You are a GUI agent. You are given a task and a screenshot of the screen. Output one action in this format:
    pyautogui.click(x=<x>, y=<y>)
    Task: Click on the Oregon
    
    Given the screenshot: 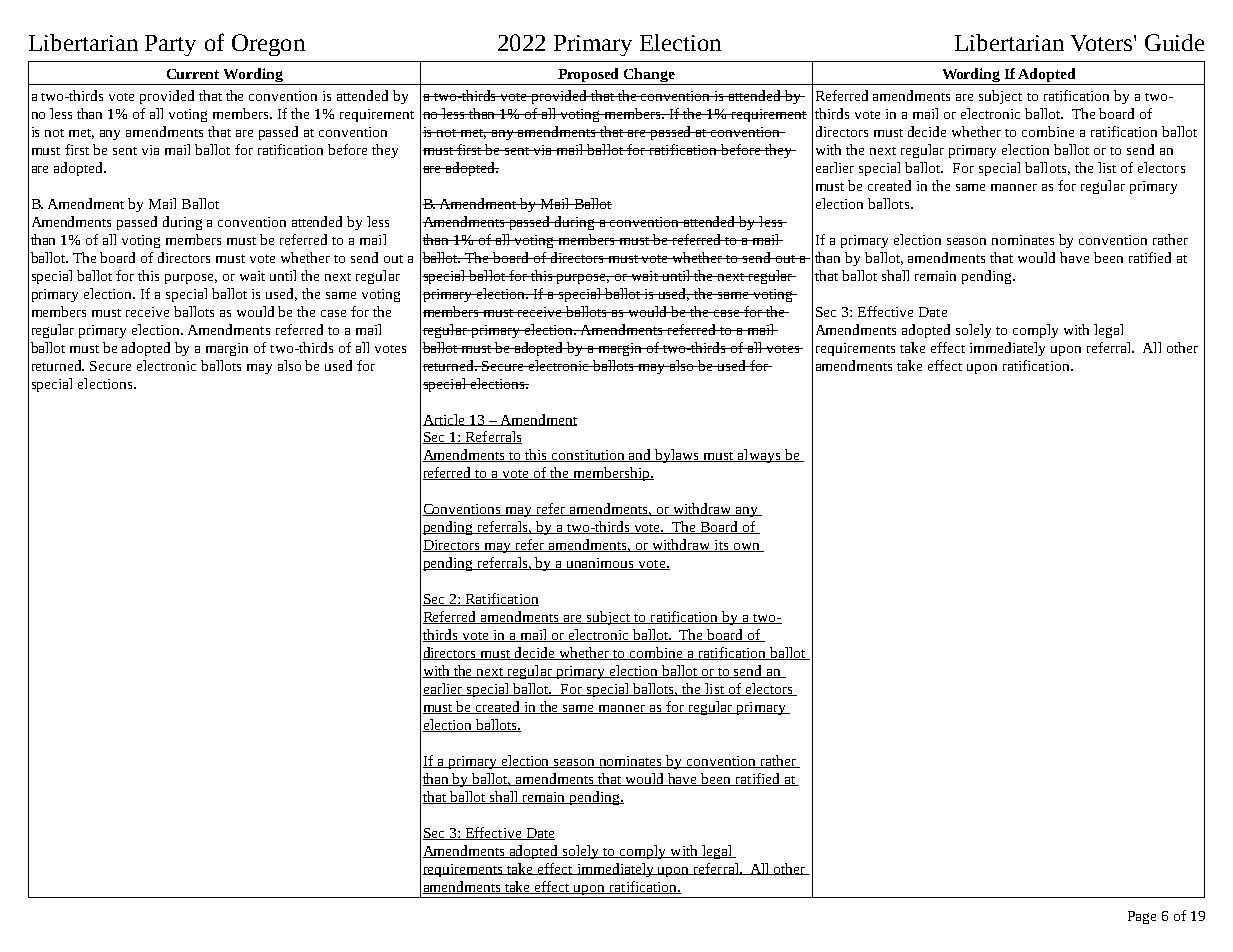 What is the action you would take?
    pyautogui.click(x=268, y=45)
